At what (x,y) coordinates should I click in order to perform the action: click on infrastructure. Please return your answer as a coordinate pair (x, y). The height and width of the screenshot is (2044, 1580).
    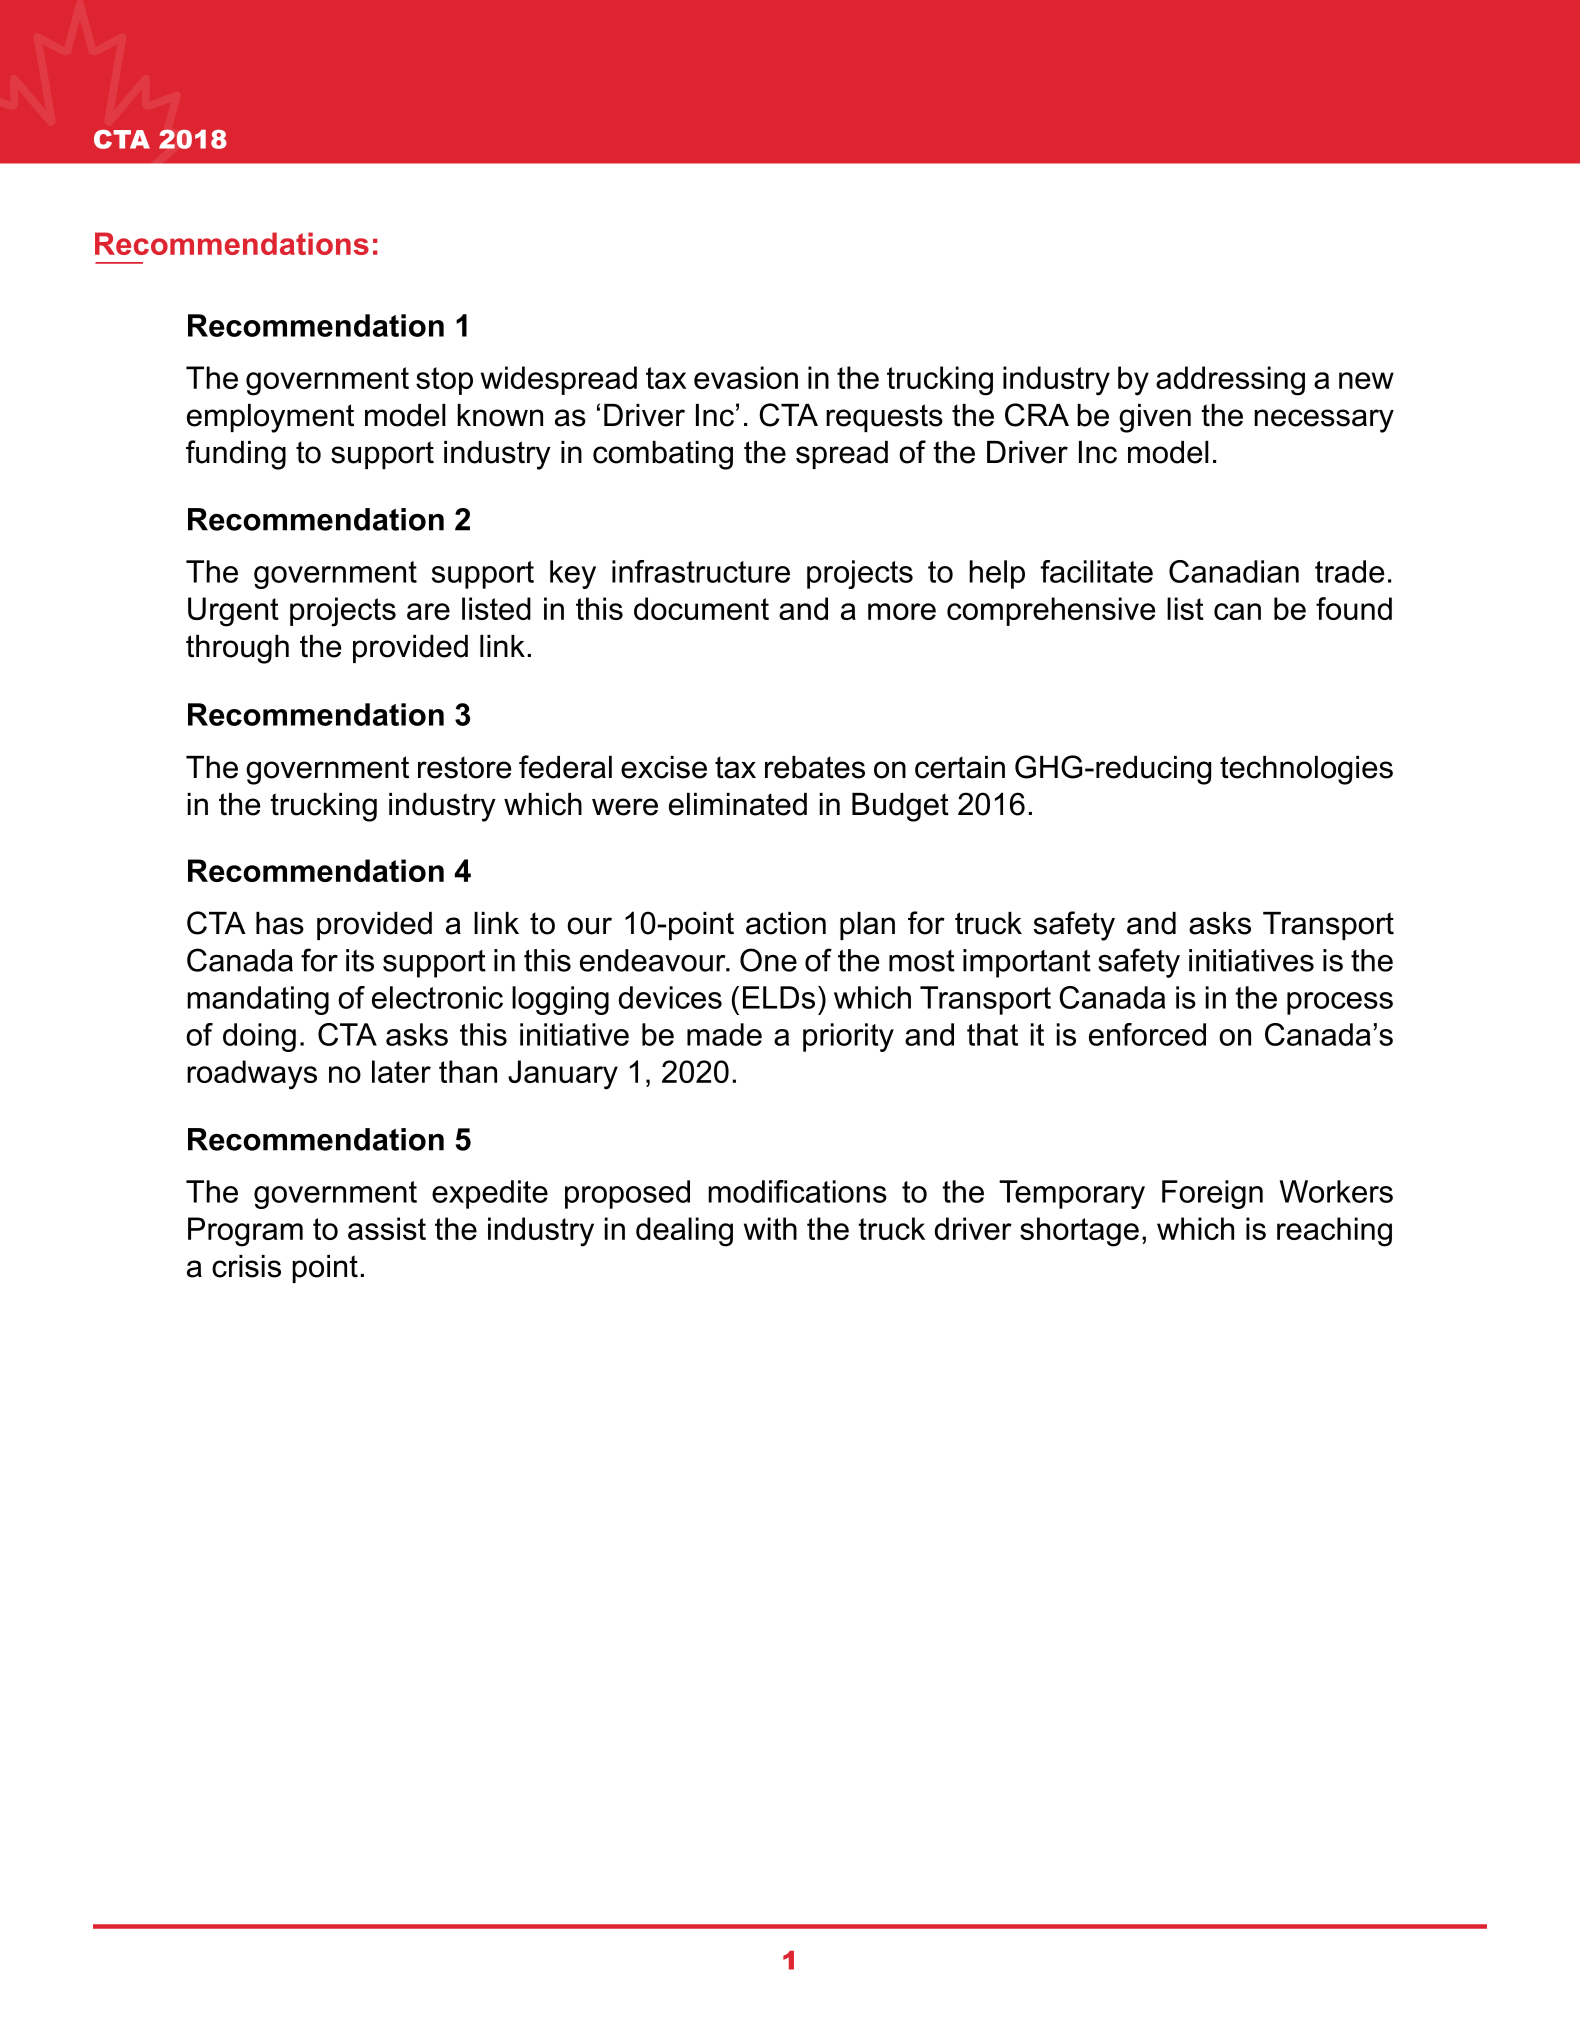
    Looking at the image, I should click on (701, 571).
